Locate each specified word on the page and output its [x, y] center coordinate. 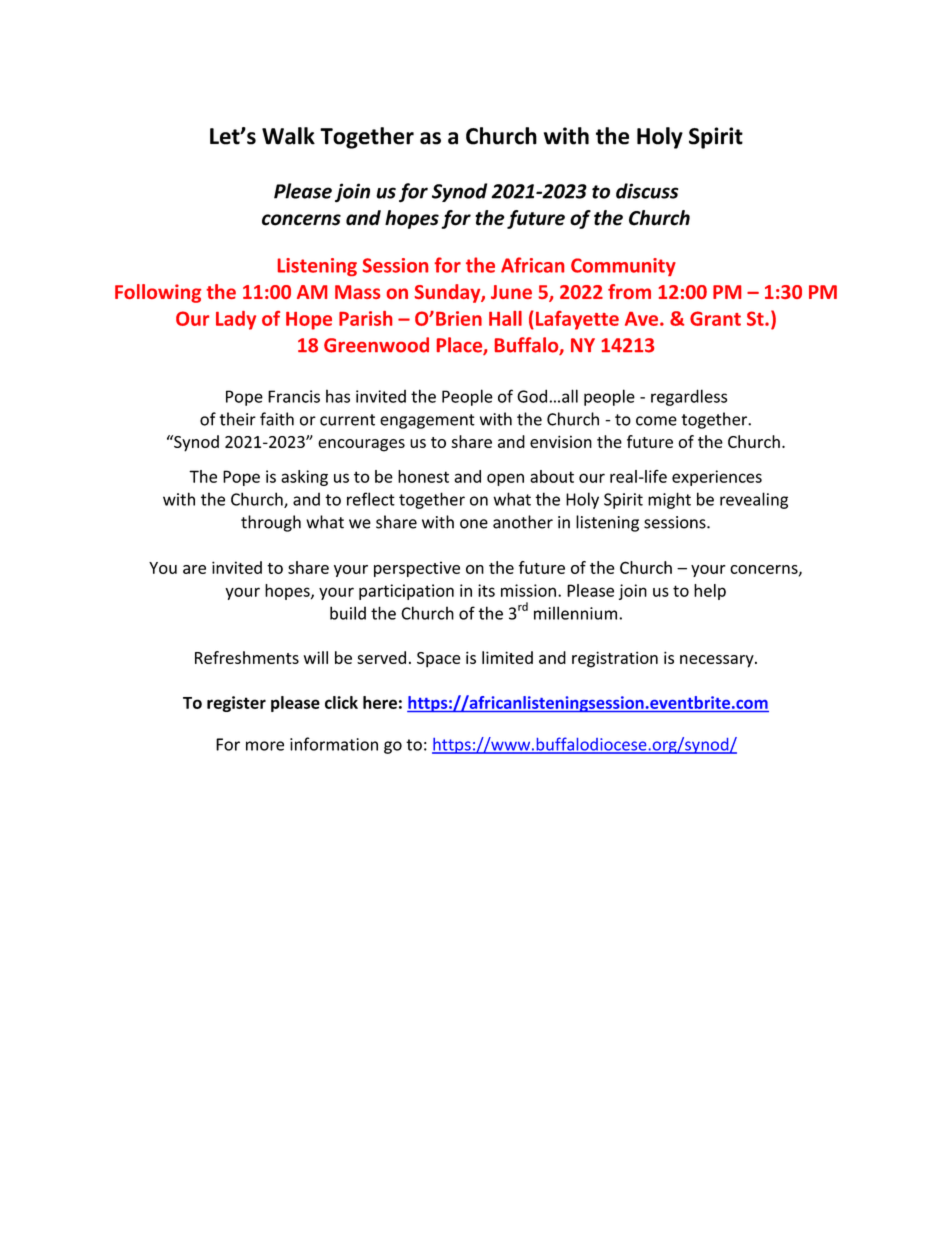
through [271, 523]
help [710, 592]
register [236, 704]
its [486, 590]
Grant [715, 318]
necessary [718, 661]
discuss [647, 191]
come [656, 421]
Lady [236, 320]
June [511, 292]
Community [623, 267]
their [237, 419]
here [380, 702]
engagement [427, 421]
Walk [288, 136]
